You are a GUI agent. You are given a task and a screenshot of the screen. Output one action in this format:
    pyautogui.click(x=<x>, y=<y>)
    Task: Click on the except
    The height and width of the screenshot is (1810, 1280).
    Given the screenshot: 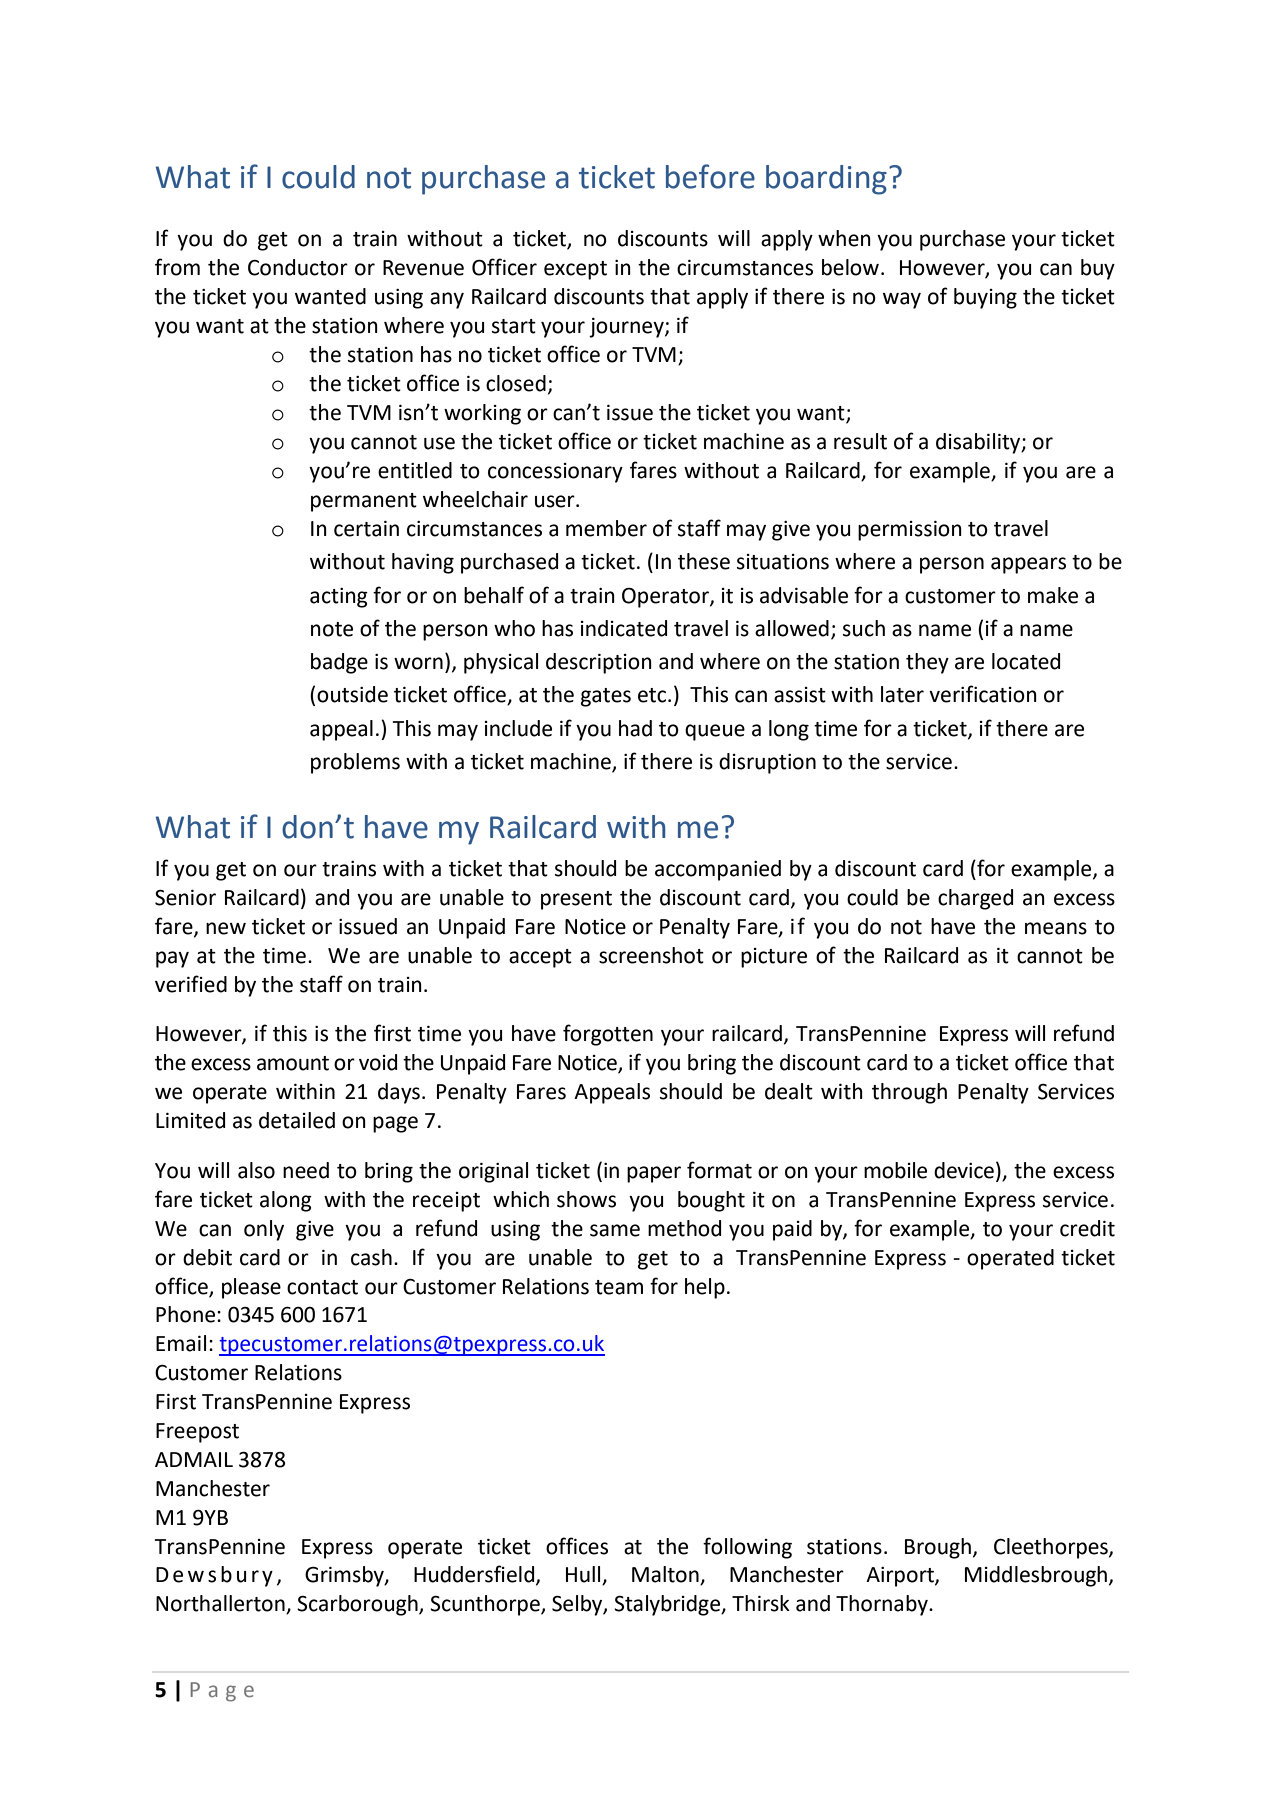 What is the action you would take?
    pyautogui.click(x=575, y=270)
